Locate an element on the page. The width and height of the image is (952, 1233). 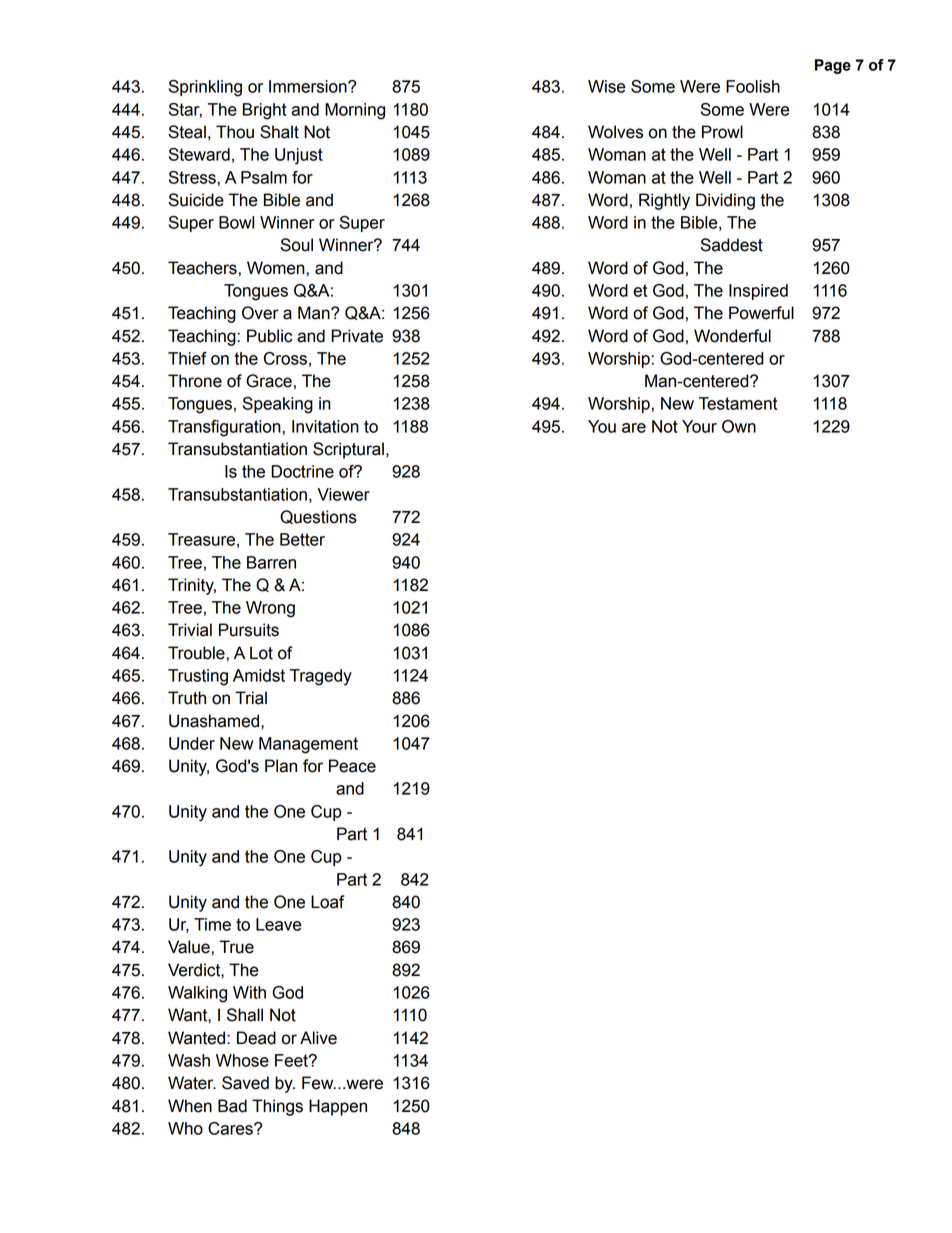
Viewer is located at coordinates (343, 494).
